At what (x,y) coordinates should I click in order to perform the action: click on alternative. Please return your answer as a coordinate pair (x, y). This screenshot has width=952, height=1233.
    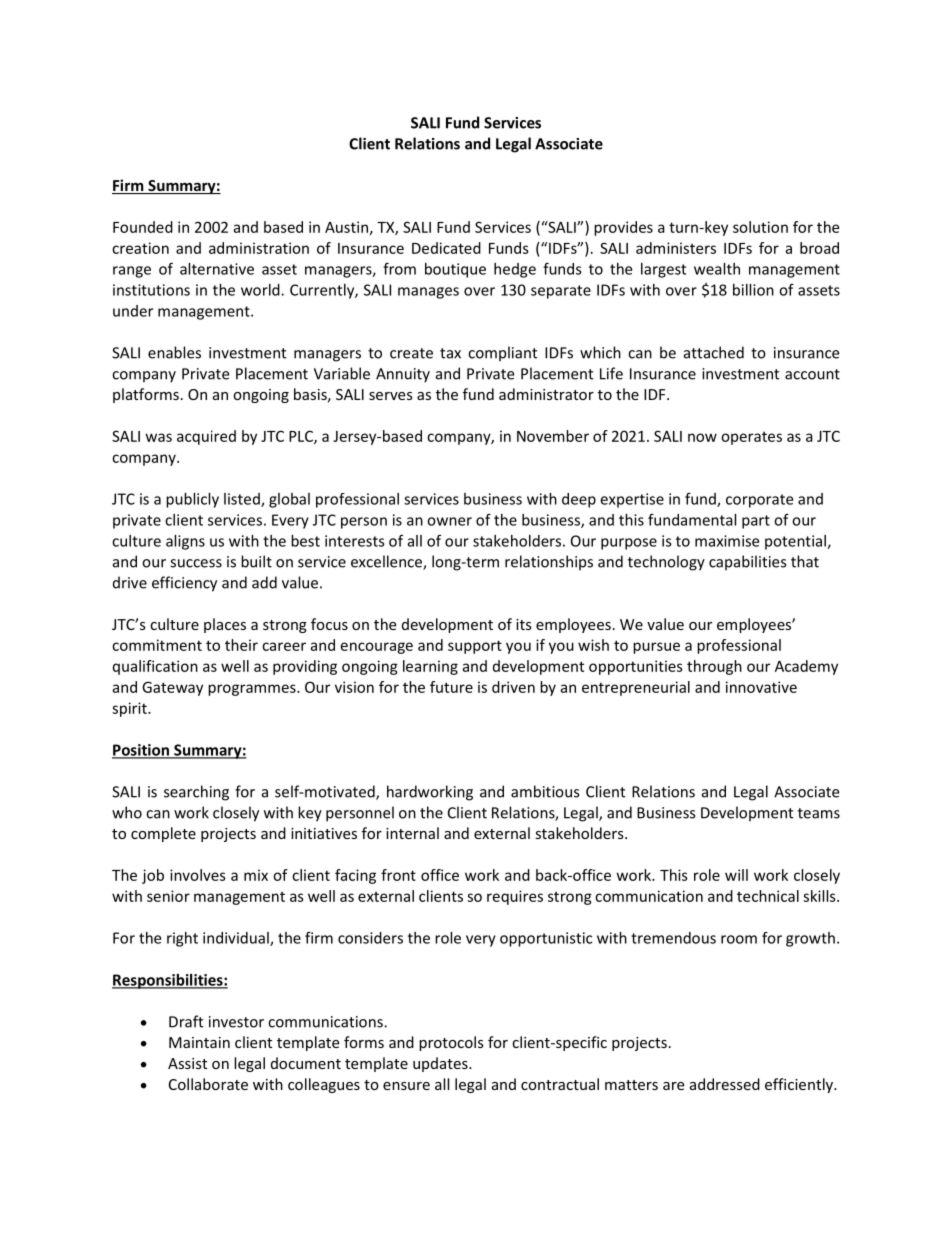
    Looking at the image, I should click on (217, 269).
